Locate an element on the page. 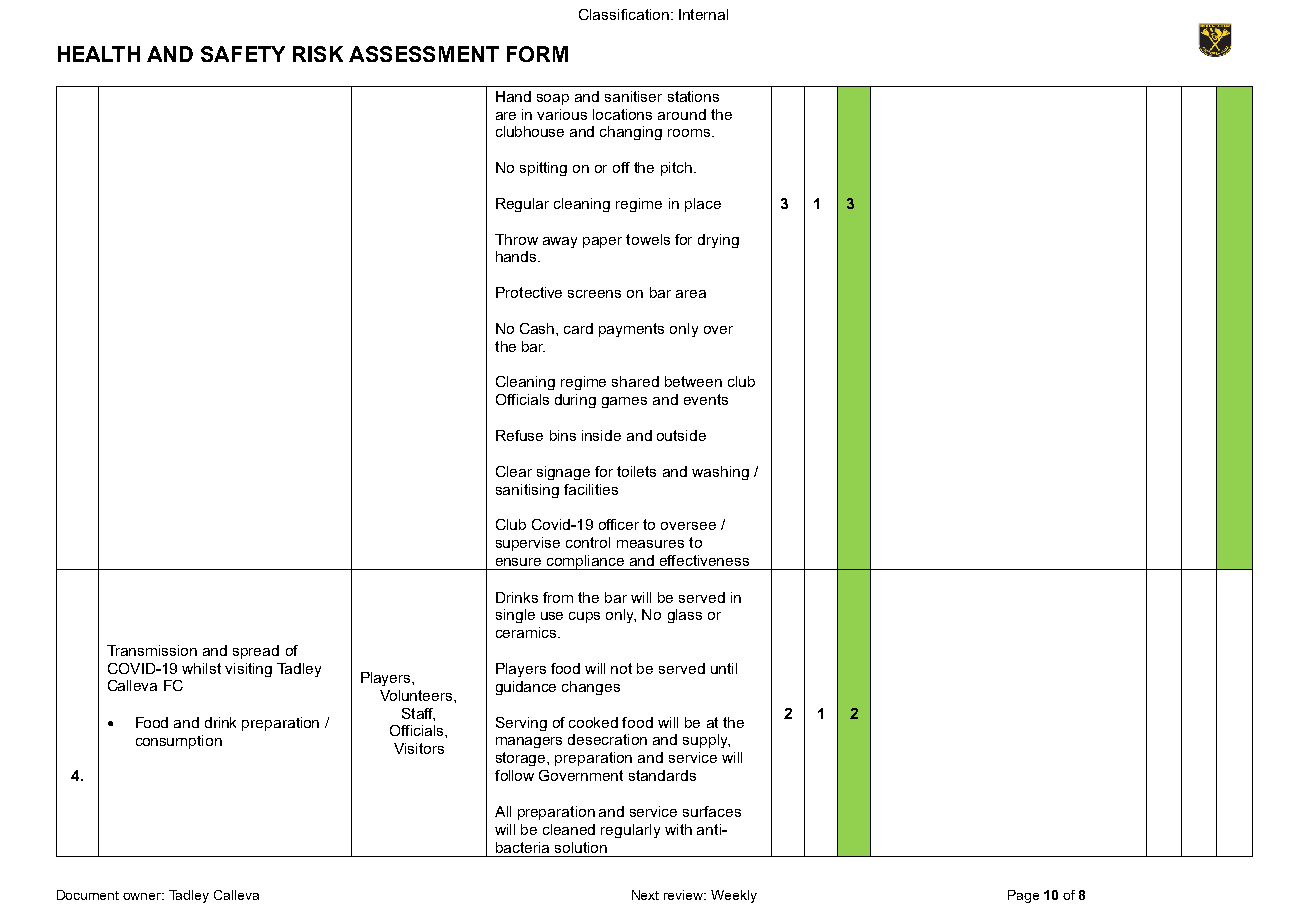 This page has width=1308, height=924. away is located at coordinates (560, 242).
